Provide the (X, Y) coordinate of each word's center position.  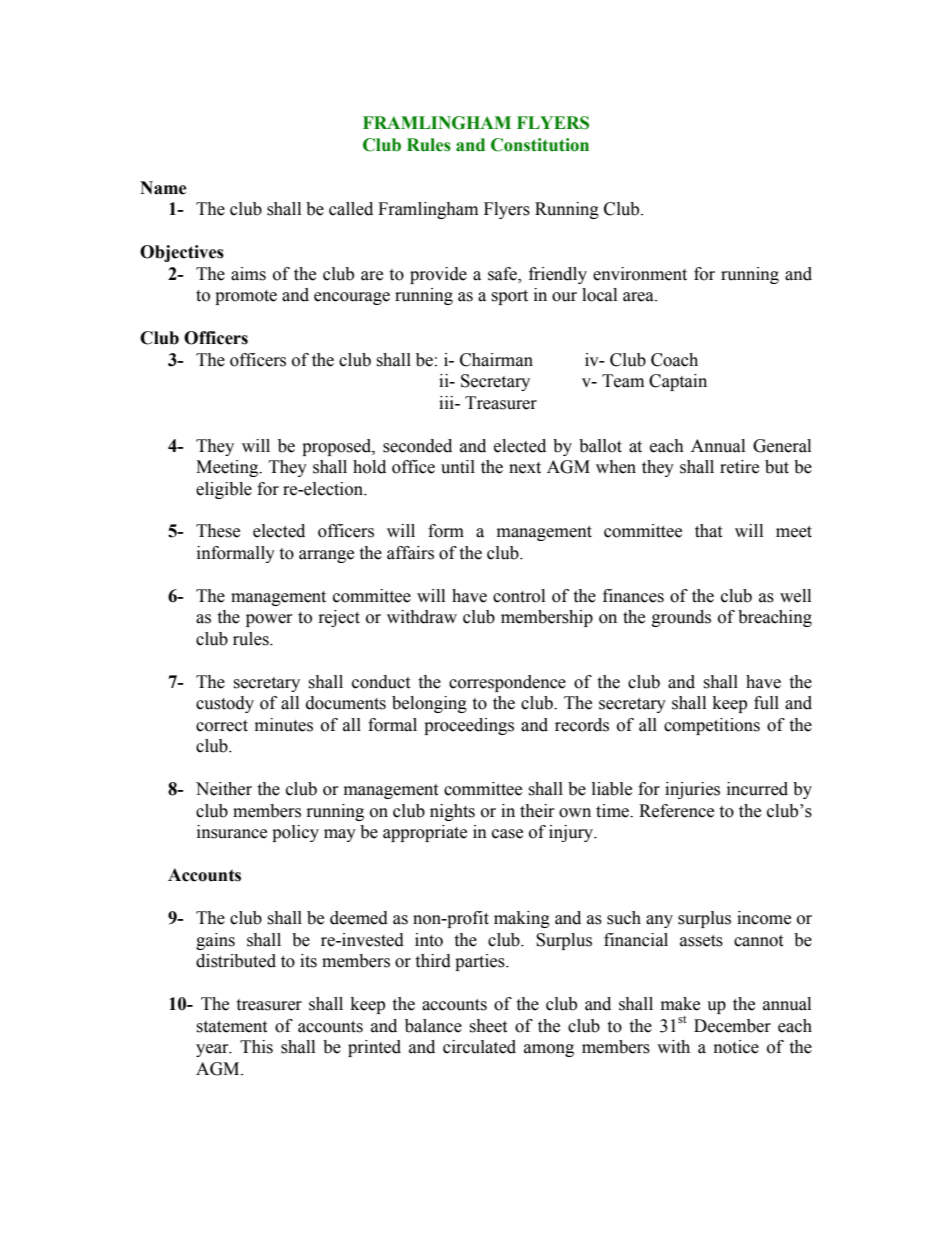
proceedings (469, 726)
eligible (224, 490)
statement (231, 1027)
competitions (712, 726)
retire (739, 467)
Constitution (540, 145)
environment (640, 274)
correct (222, 726)
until (458, 467)
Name (163, 188)
